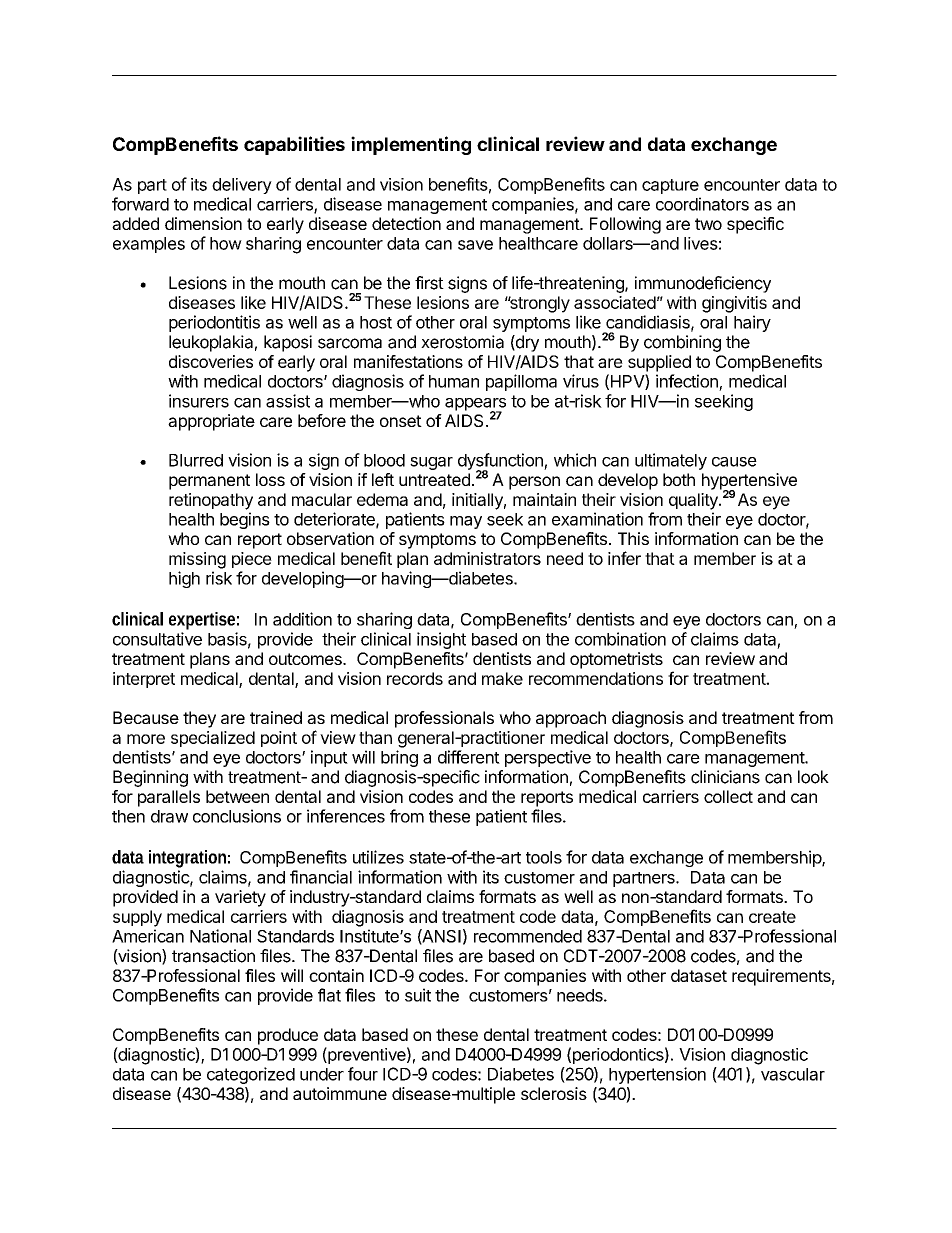 Image resolution: width=952 pixels, height=1233 pixels. What do you see at coordinates (728, 796) in the screenshot?
I see `collect` at bounding box center [728, 796].
